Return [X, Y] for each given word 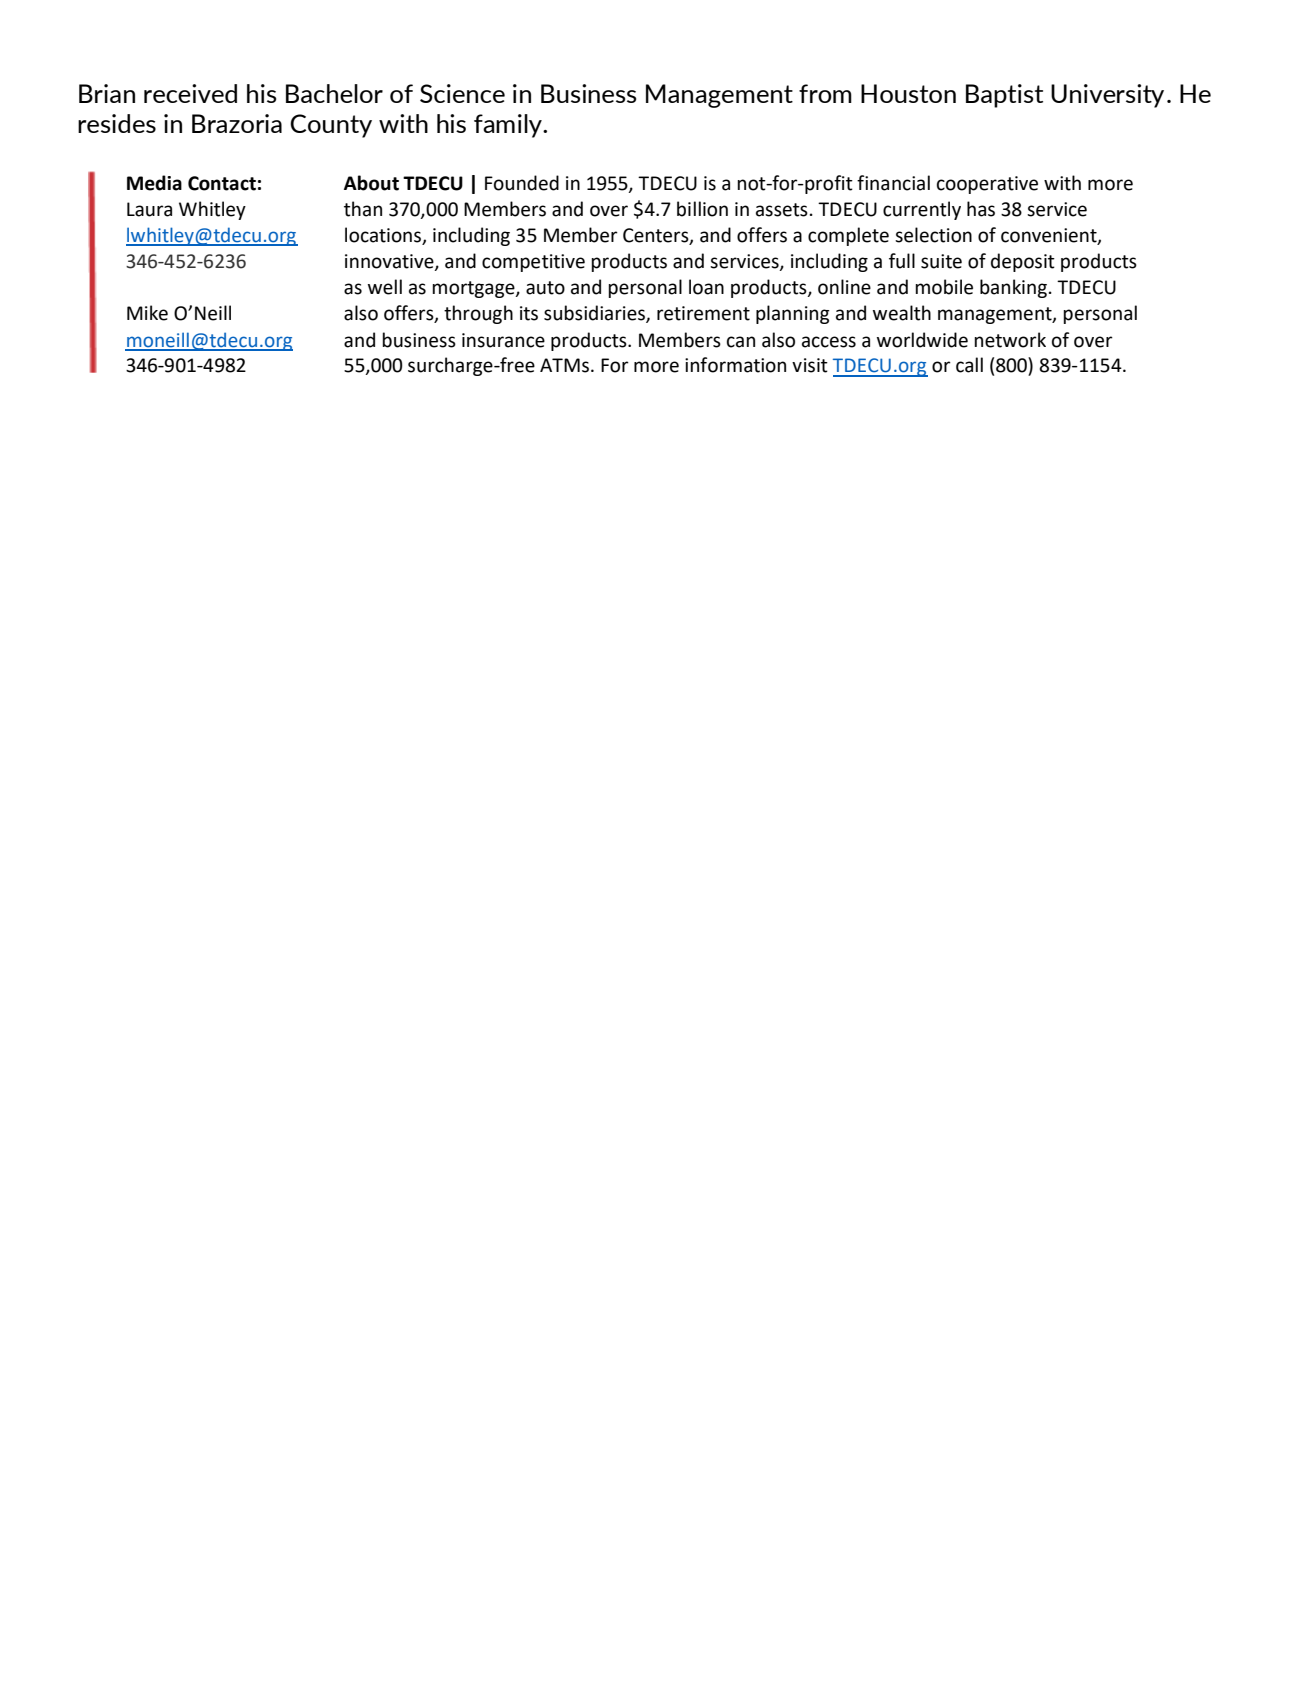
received [190, 93]
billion [702, 209]
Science [462, 93]
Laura [149, 209]
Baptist [1004, 96]
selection [933, 235]
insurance [503, 340]
